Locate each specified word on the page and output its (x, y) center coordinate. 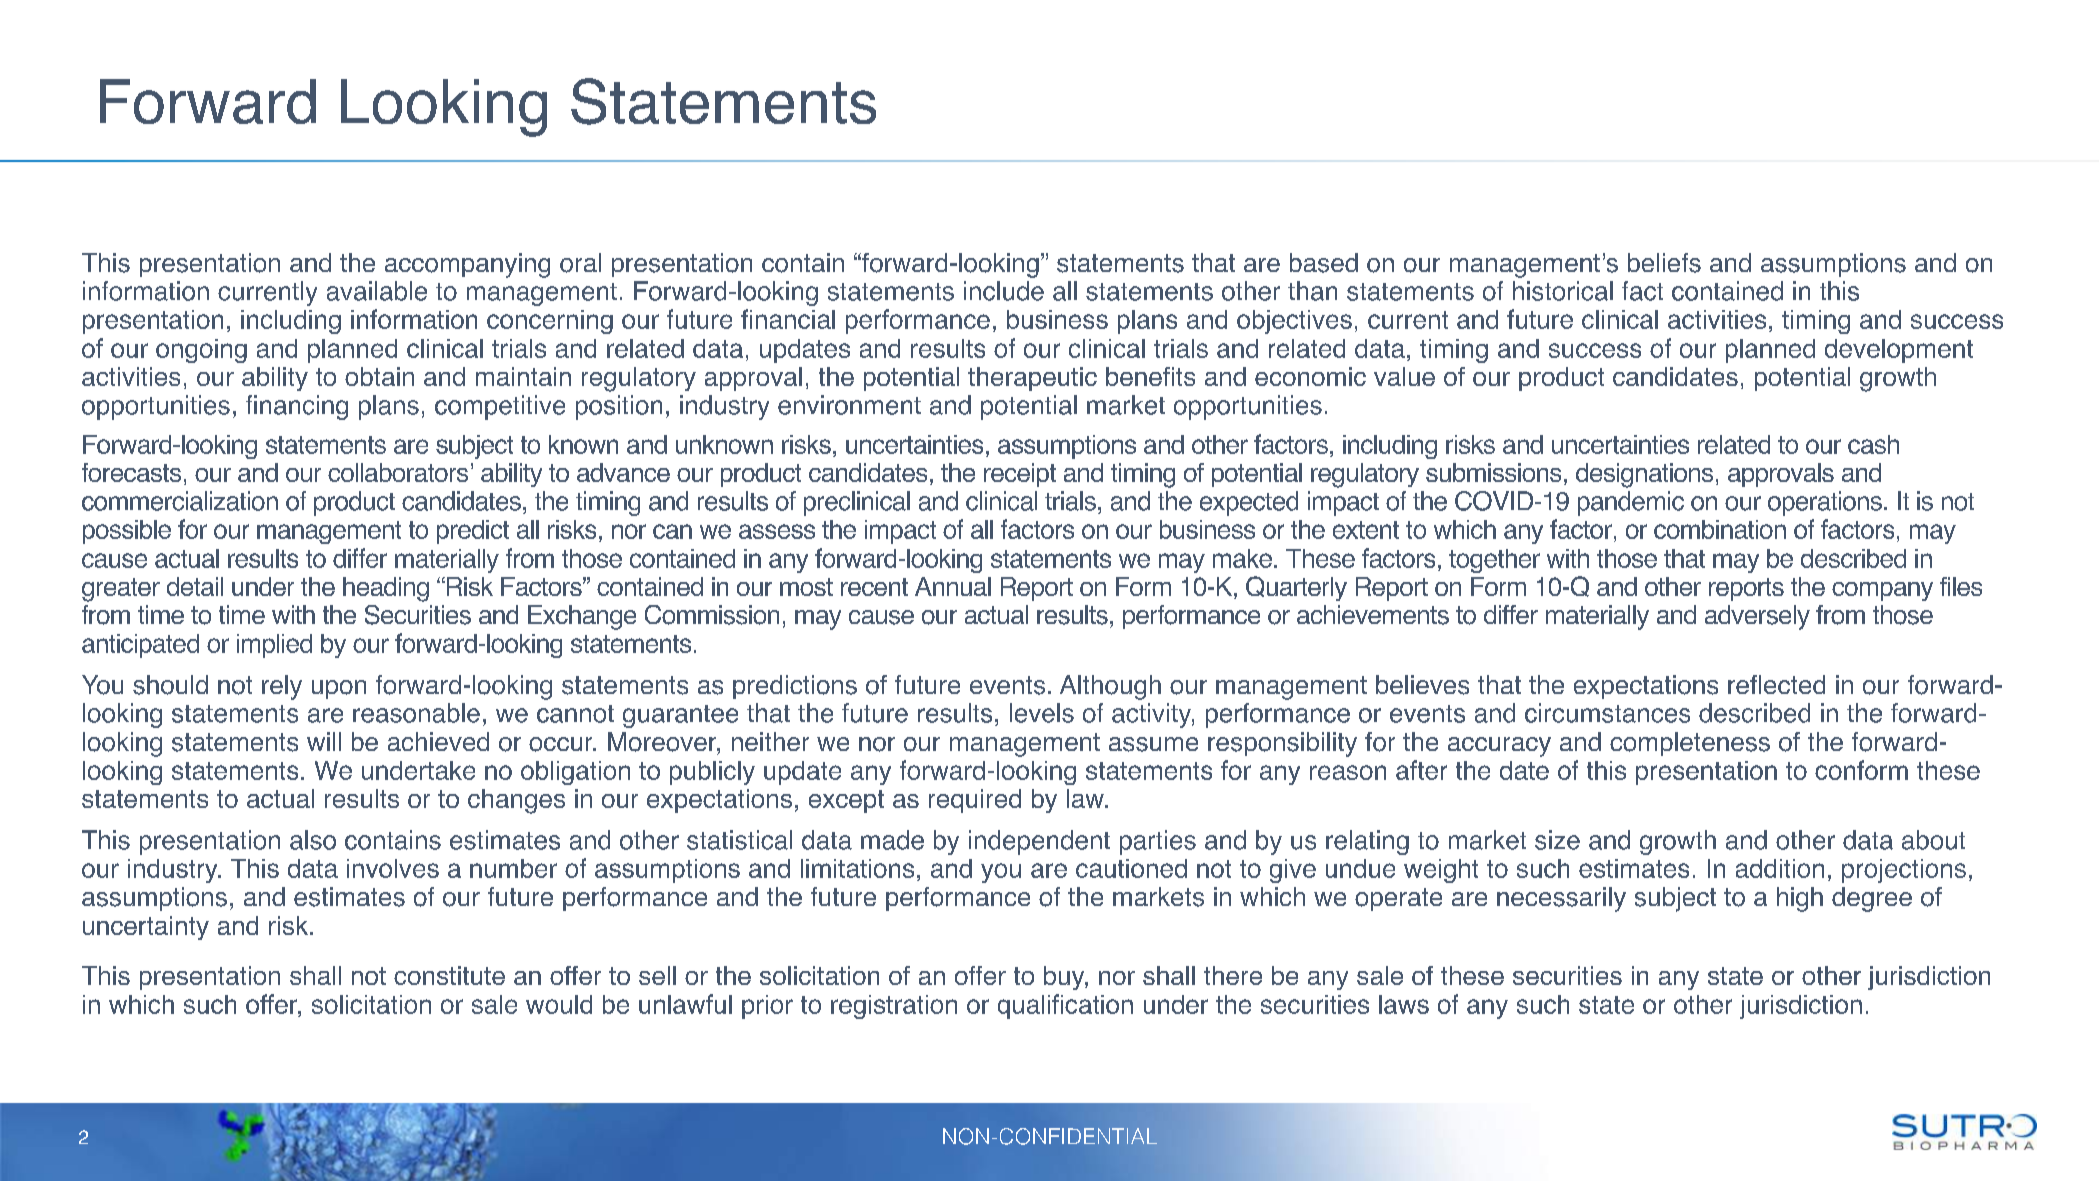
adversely (1757, 617)
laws (1404, 1004)
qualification (1065, 1006)
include (1004, 291)
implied (274, 646)
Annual (953, 586)
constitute (449, 975)
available (377, 291)
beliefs (1664, 263)
